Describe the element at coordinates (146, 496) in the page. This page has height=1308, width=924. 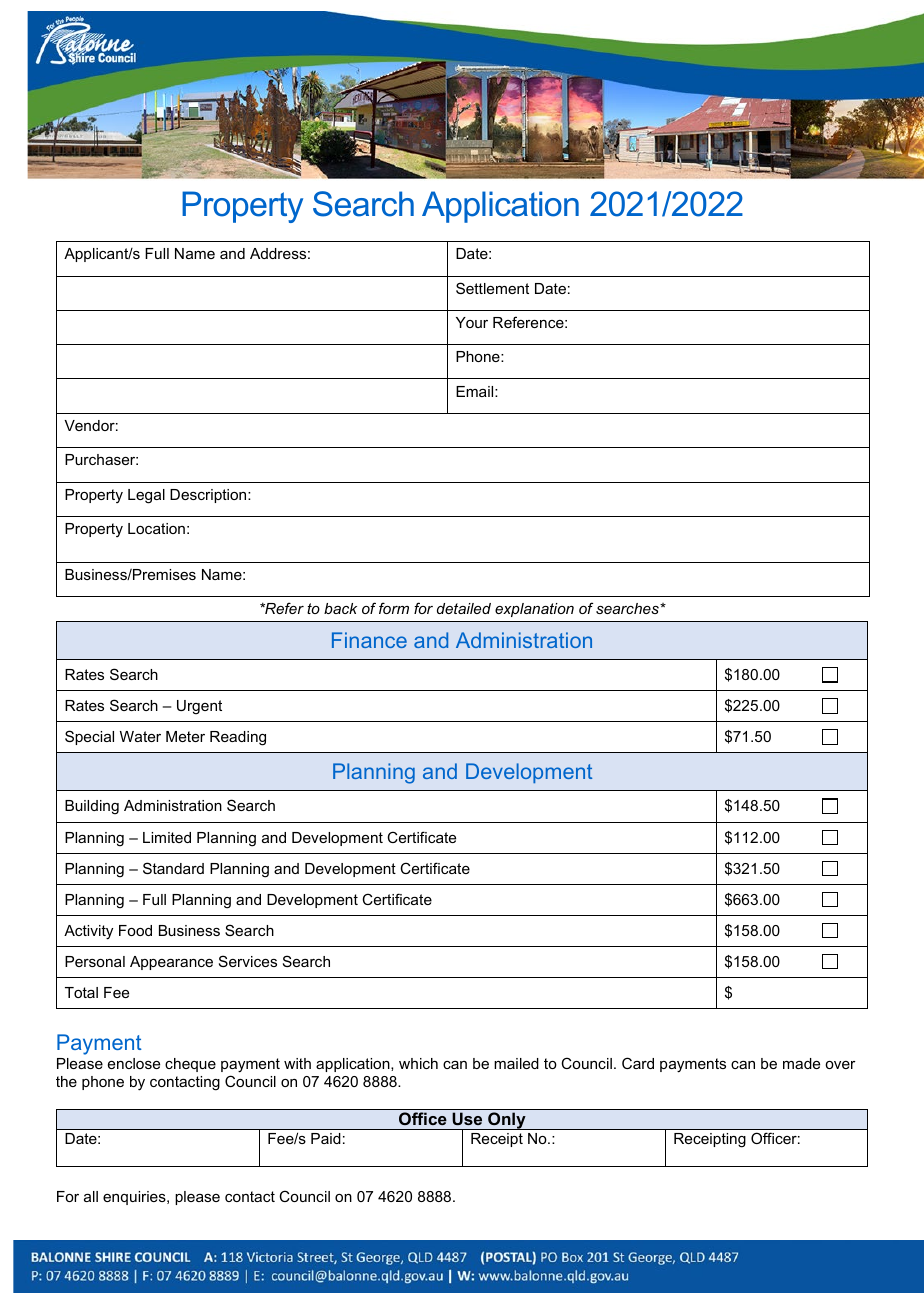
I see `Legal` at that location.
